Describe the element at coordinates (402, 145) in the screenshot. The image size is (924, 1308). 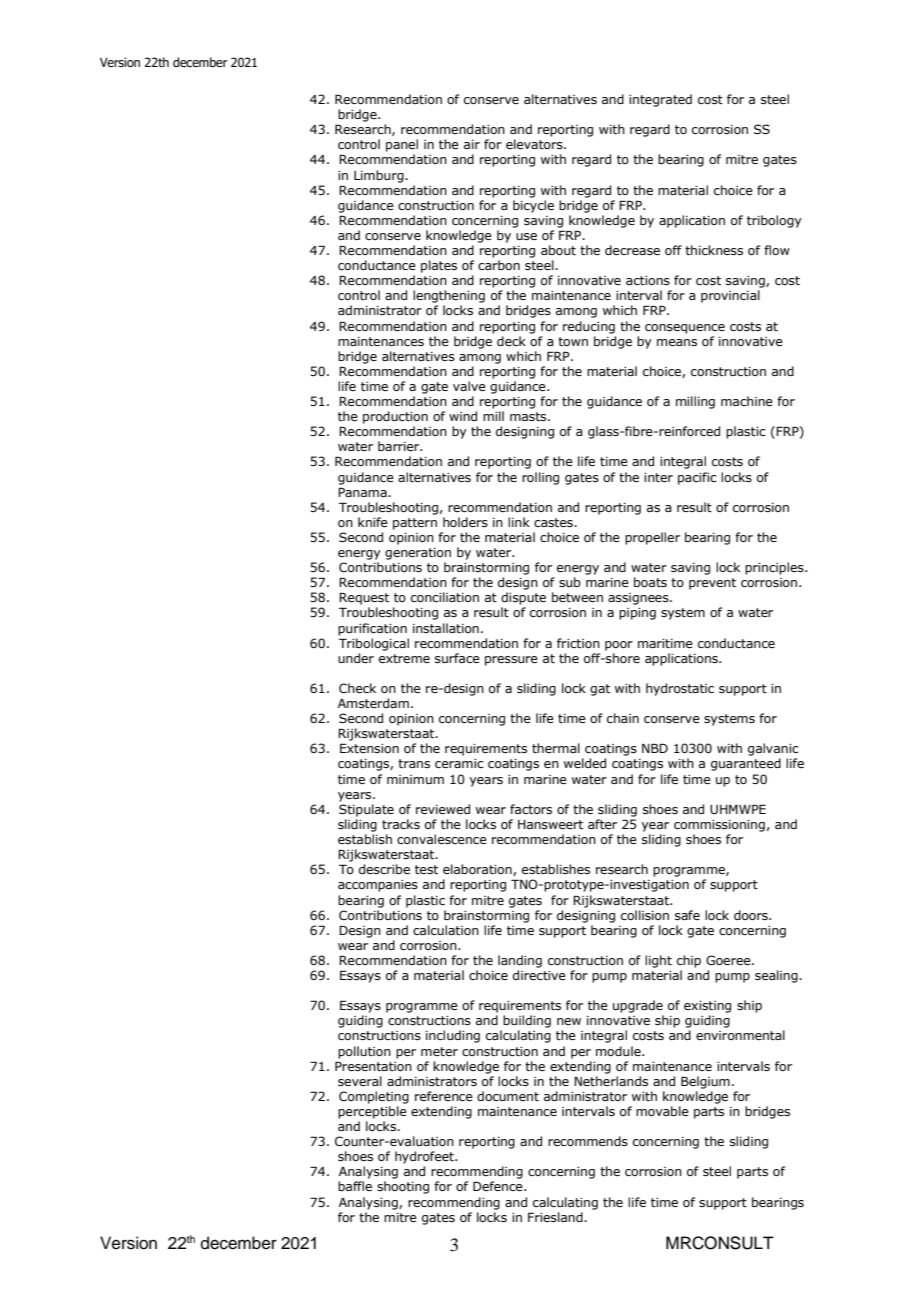
I see `panel` at that location.
